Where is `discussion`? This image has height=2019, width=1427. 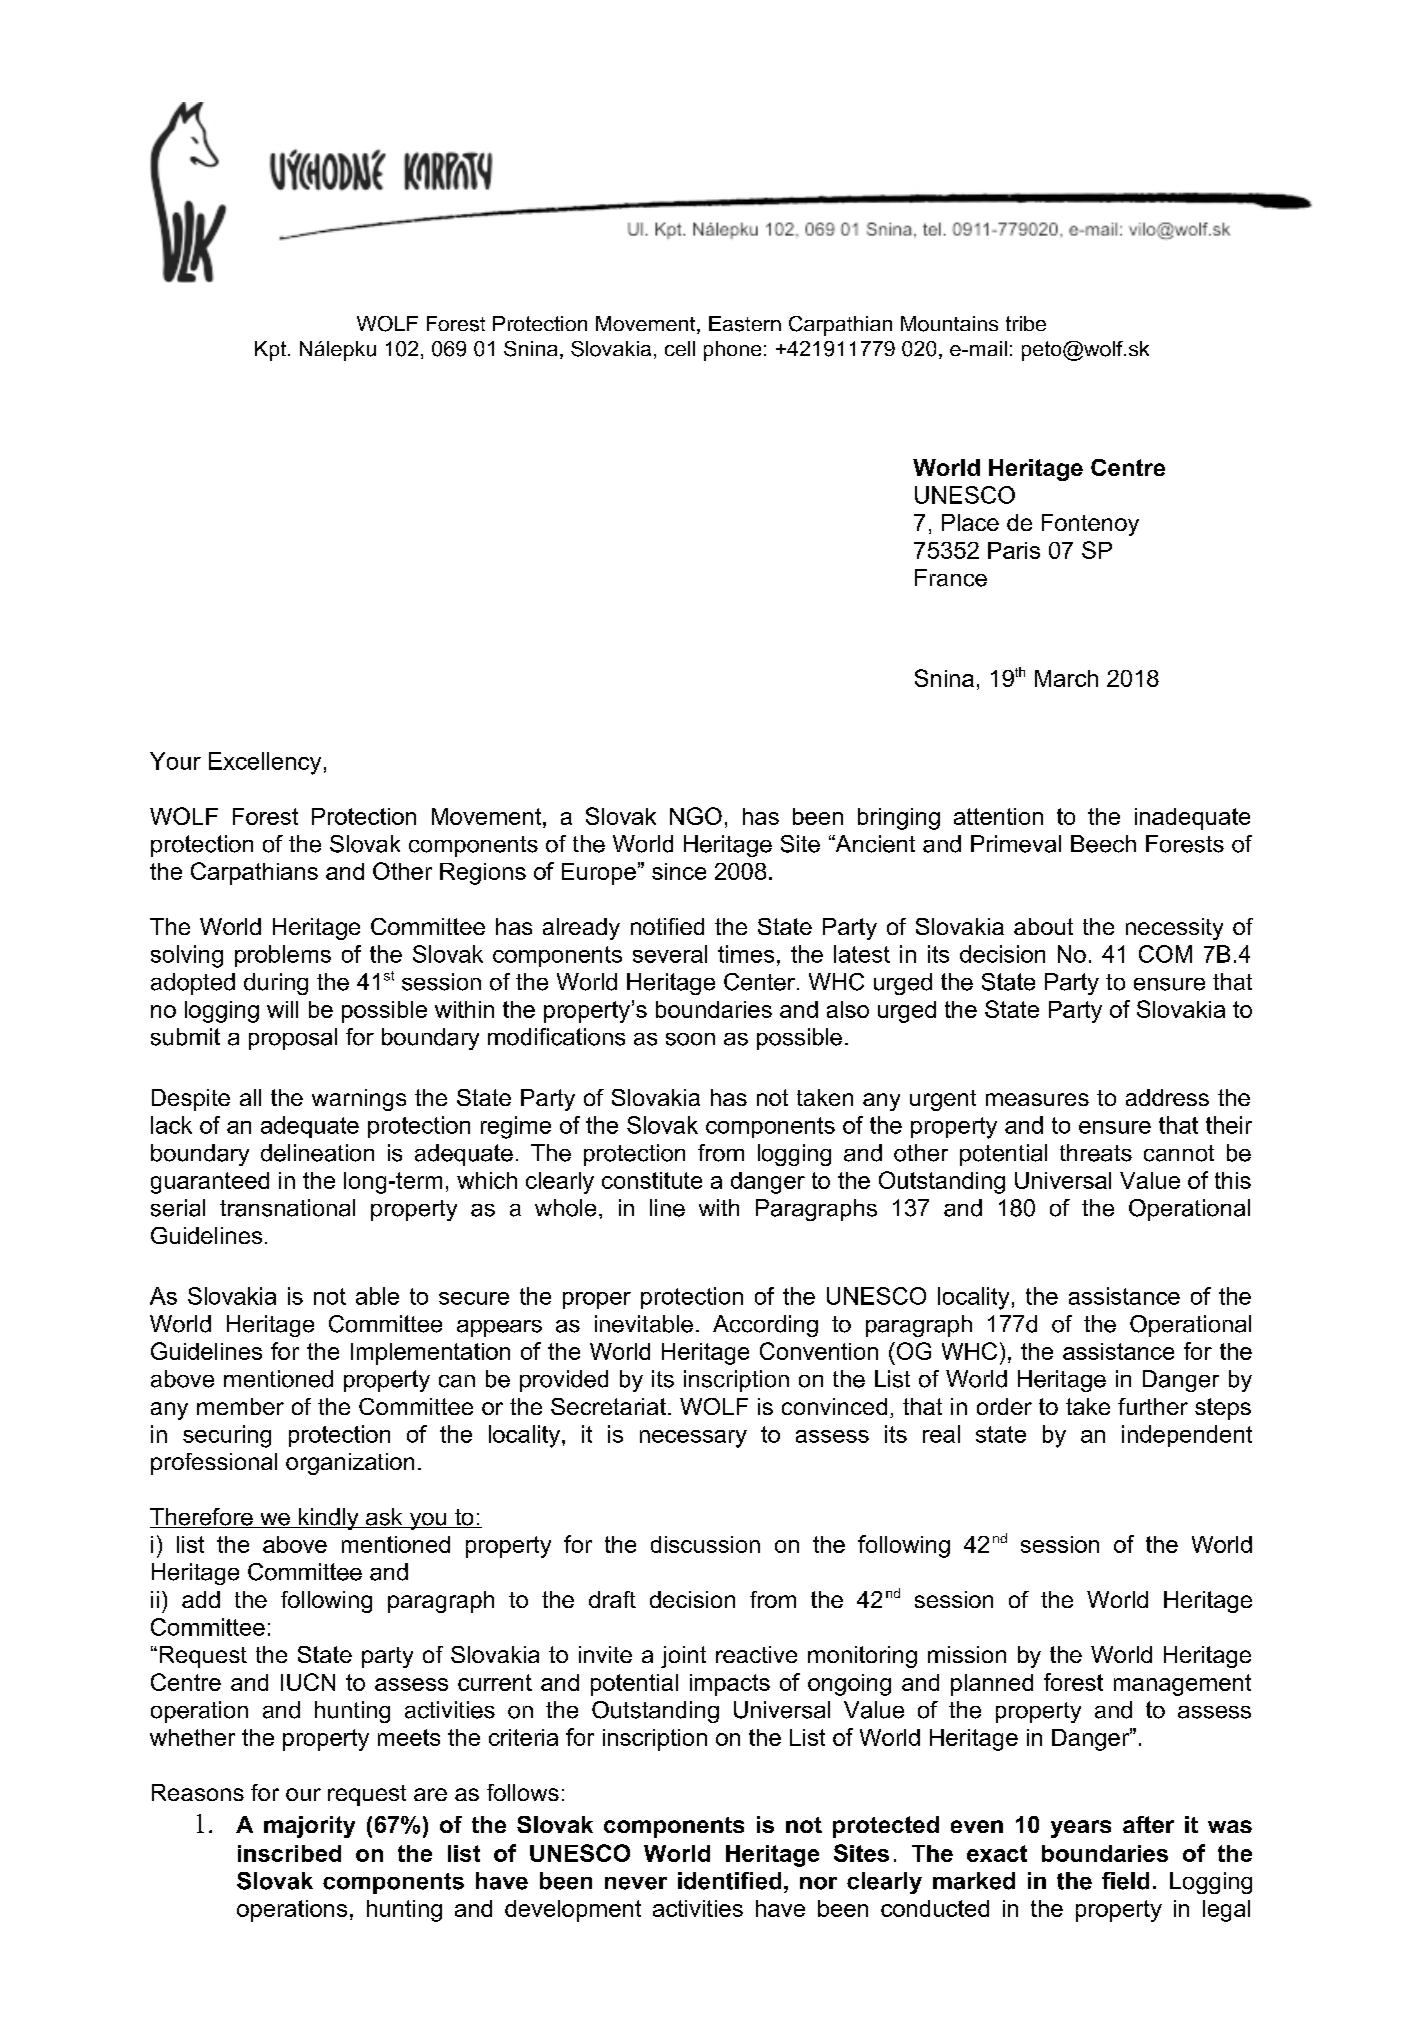 discussion is located at coordinates (705, 1544).
